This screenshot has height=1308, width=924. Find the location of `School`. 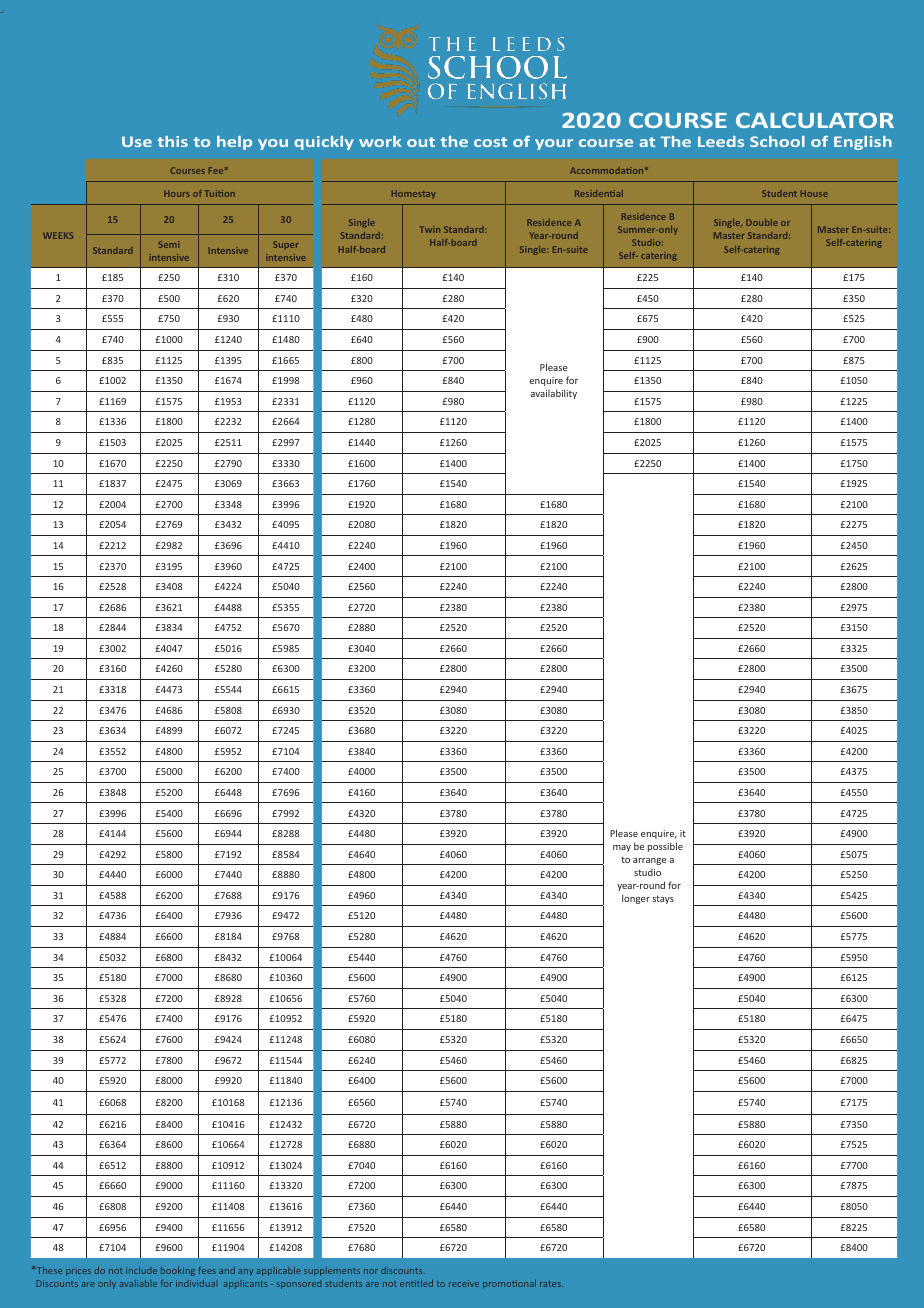

School is located at coordinates (777, 141).
